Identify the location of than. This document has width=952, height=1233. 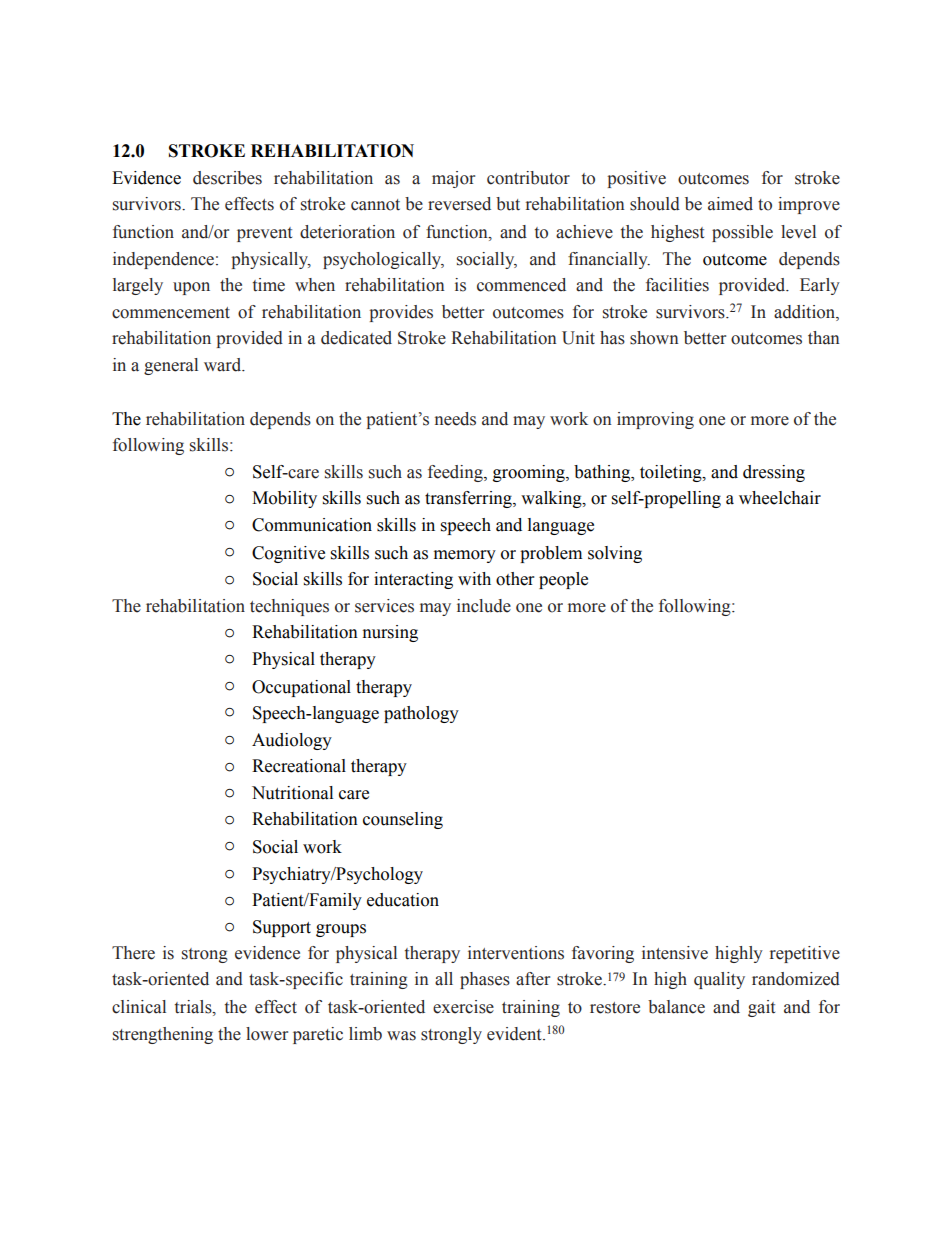
(824, 338).
